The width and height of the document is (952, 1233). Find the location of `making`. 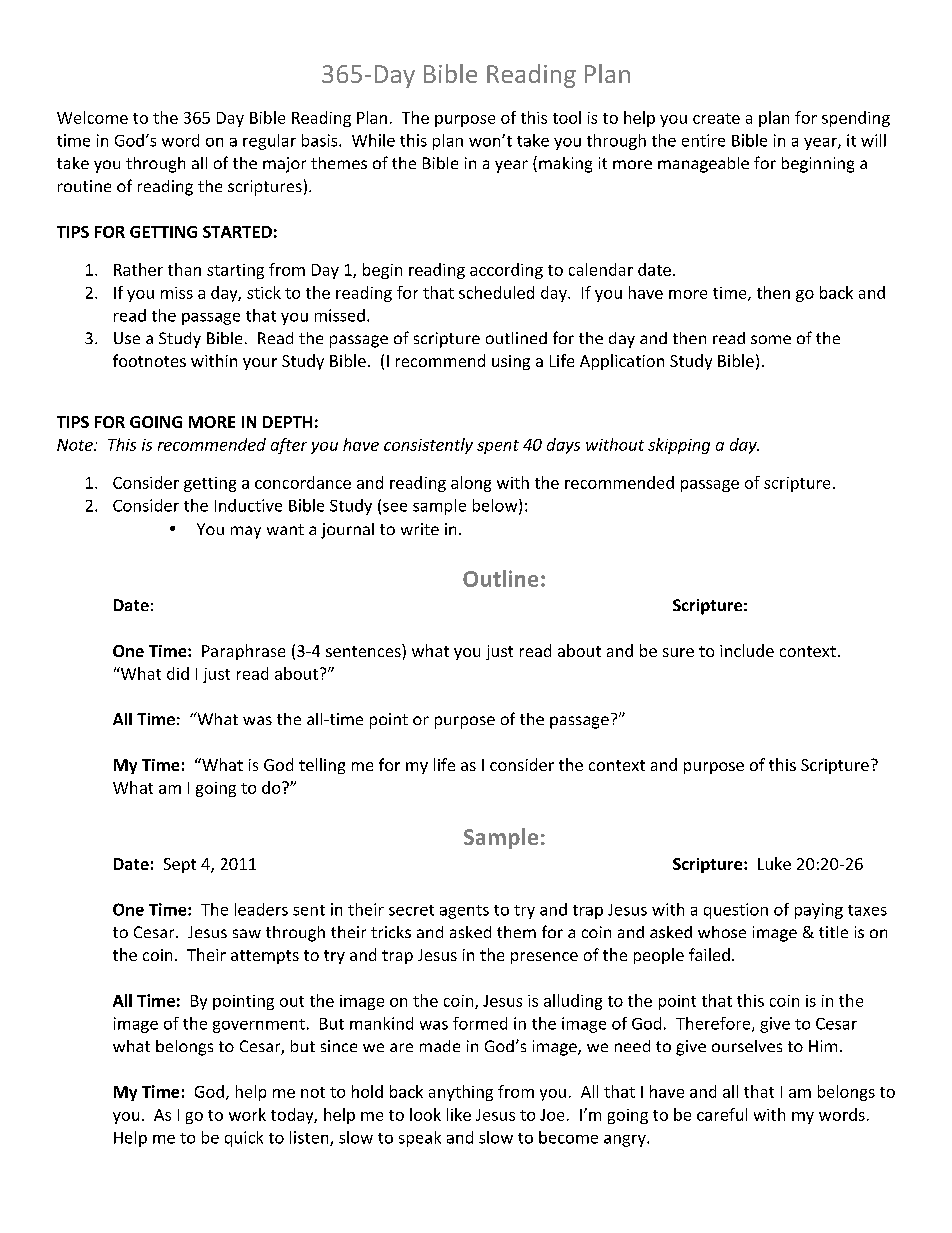

making is located at coordinates (565, 165).
